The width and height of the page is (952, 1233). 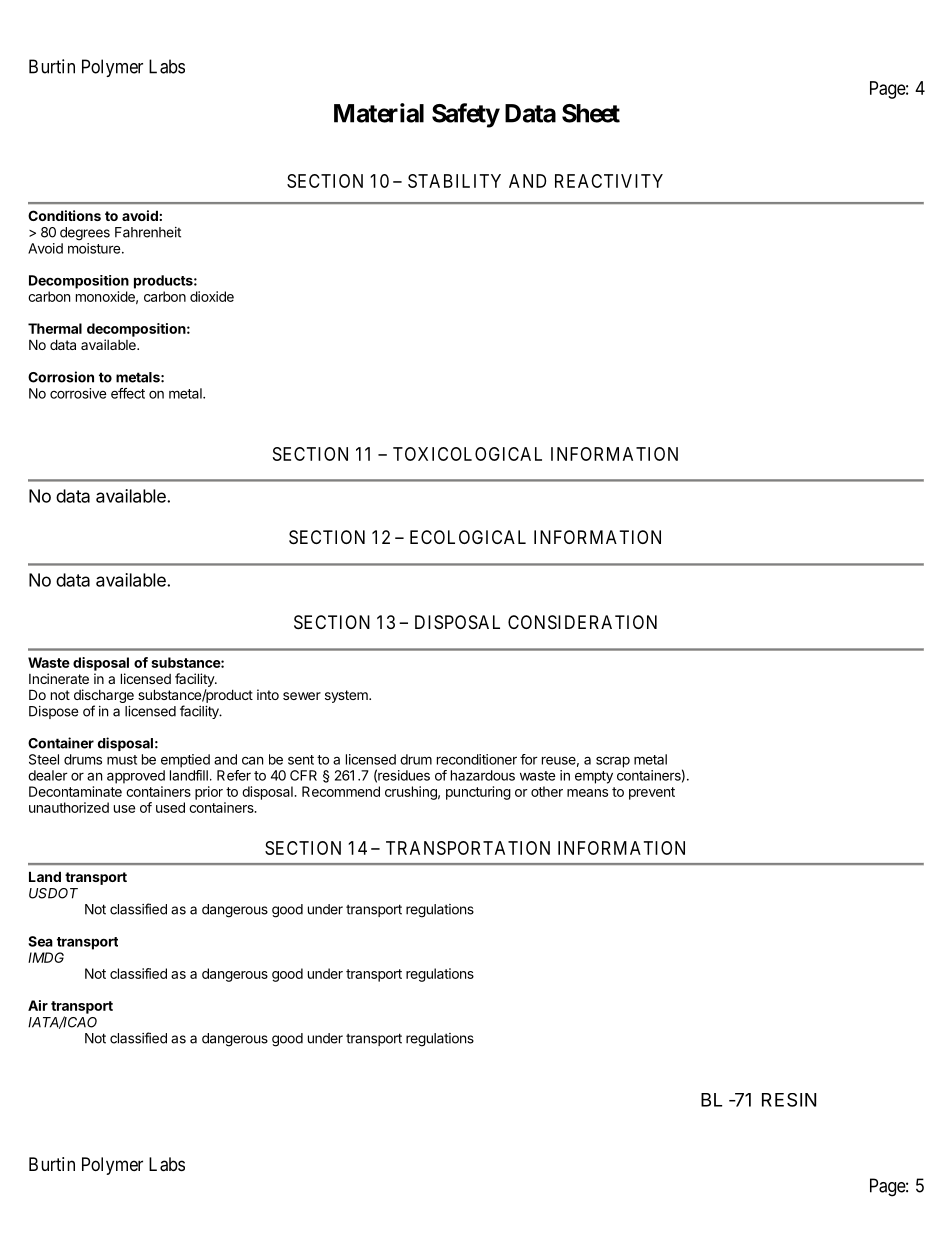 What do you see at coordinates (38, 1005) in the page?
I see `Air` at bounding box center [38, 1005].
